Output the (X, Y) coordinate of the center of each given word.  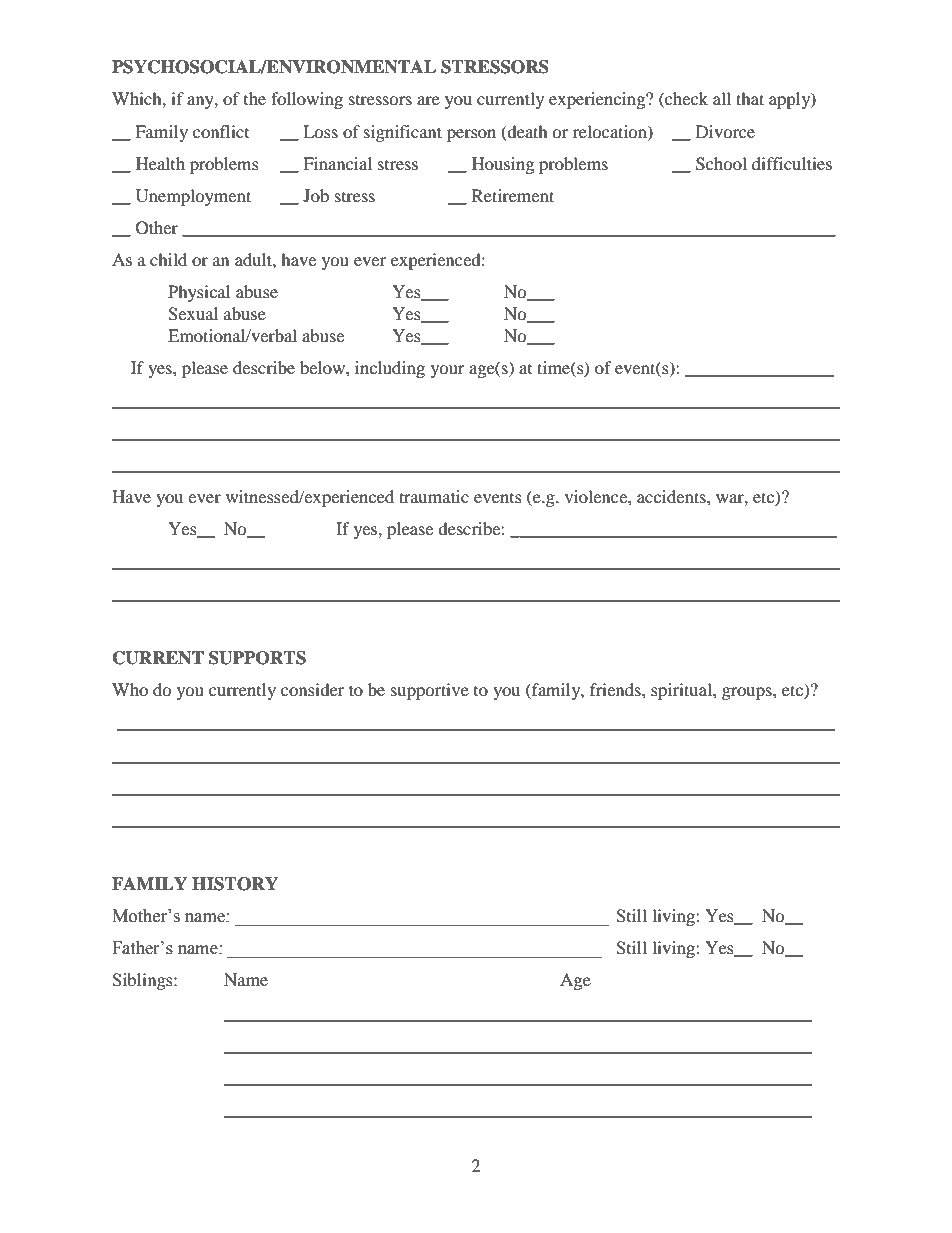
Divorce (725, 131)
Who (130, 689)
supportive (430, 691)
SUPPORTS (257, 658)
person (471, 135)
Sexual (193, 314)
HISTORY (235, 884)
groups (748, 693)
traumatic (434, 496)
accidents (672, 496)
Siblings (143, 981)
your (448, 371)
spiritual (682, 691)
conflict (221, 131)
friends (616, 689)
